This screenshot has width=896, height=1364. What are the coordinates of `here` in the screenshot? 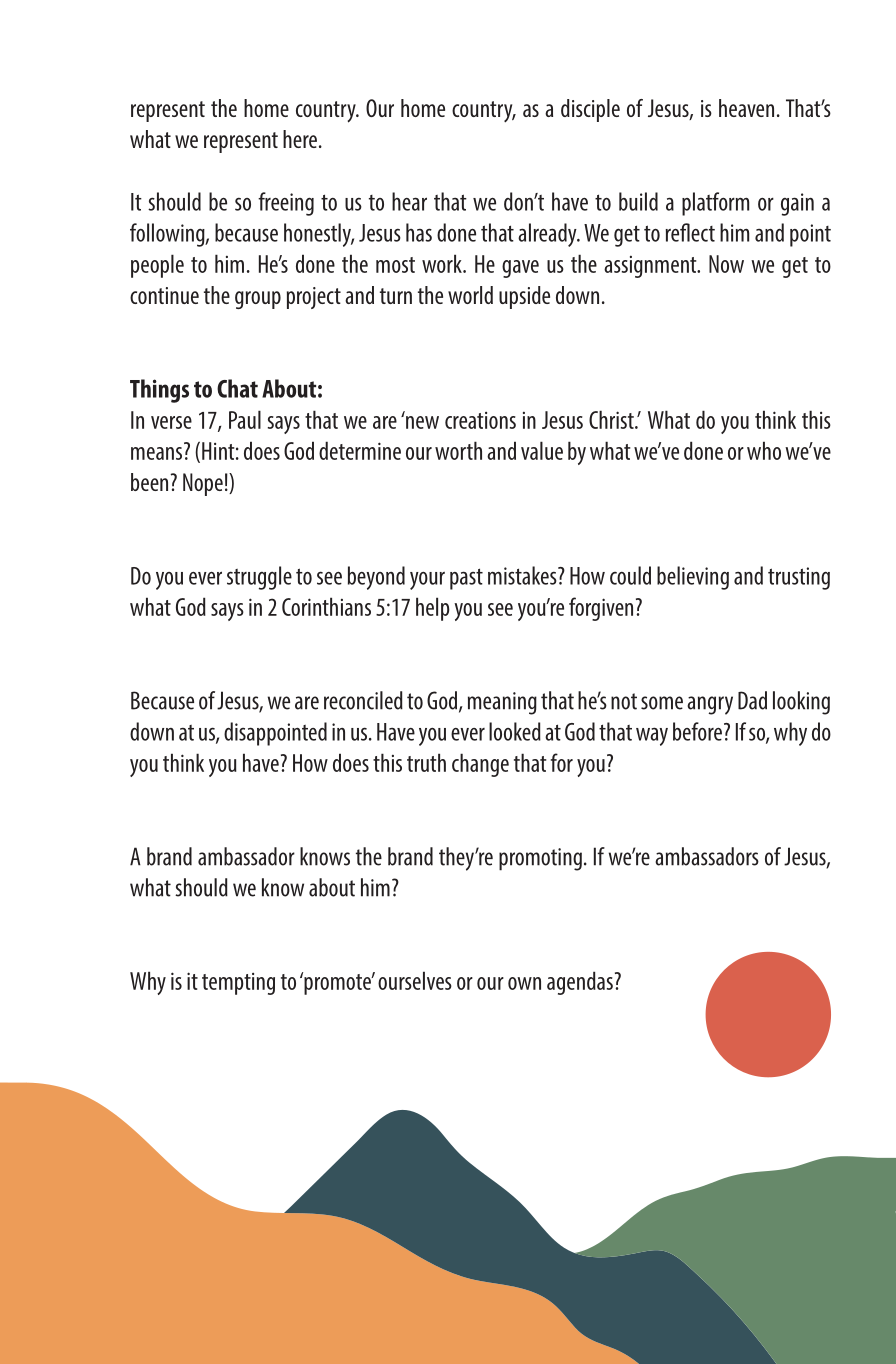 It's located at (300, 139).
